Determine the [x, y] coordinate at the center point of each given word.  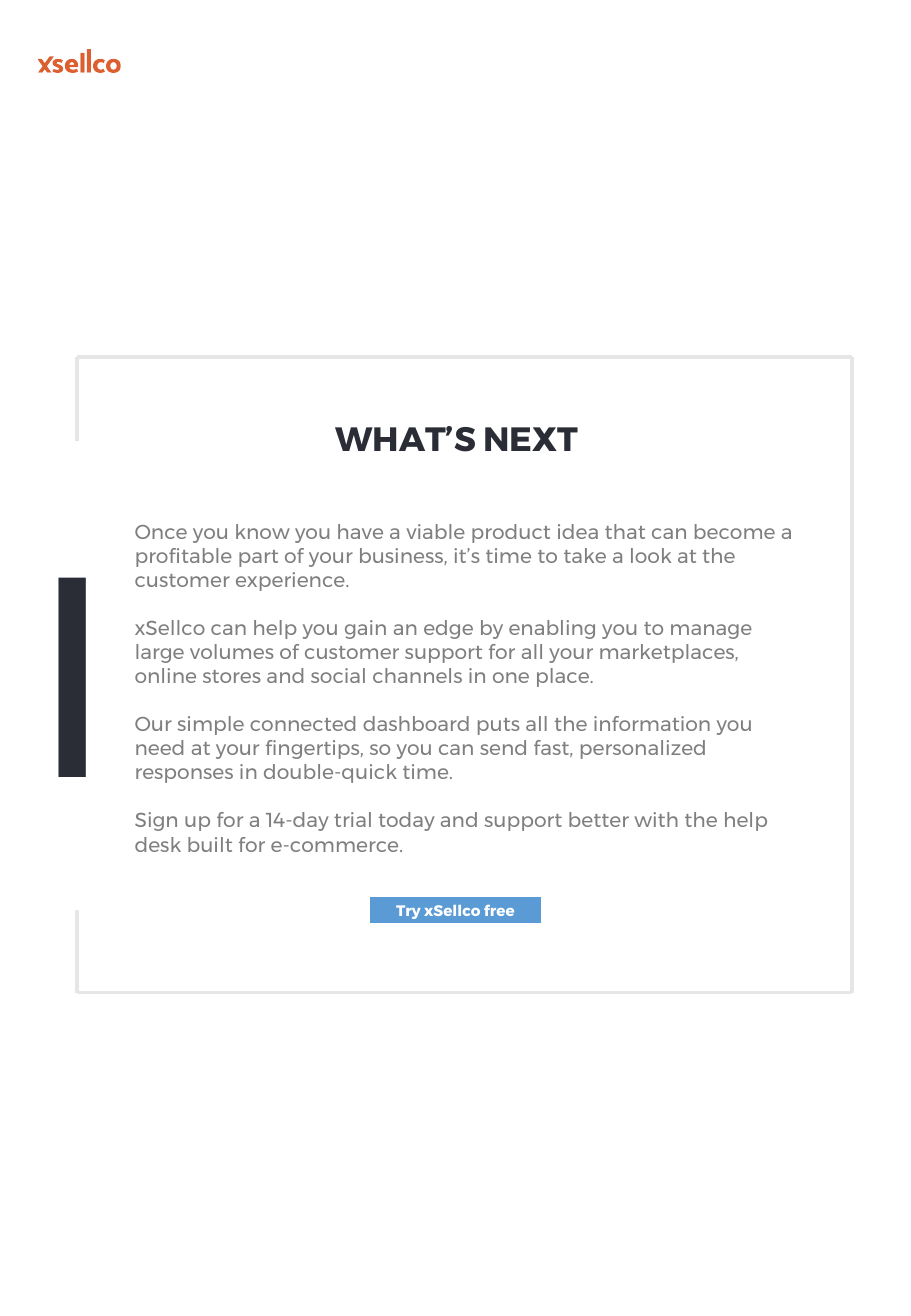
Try [408, 912]
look [651, 555]
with [656, 819]
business [402, 556]
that [625, 531]
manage [711, 631]
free [499, 910]
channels [417, 675]
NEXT [531, 439]
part [258, 558]
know [263, 531]
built [210, 844]
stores [231, 676]
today [407, 821]
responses [184, 775]
